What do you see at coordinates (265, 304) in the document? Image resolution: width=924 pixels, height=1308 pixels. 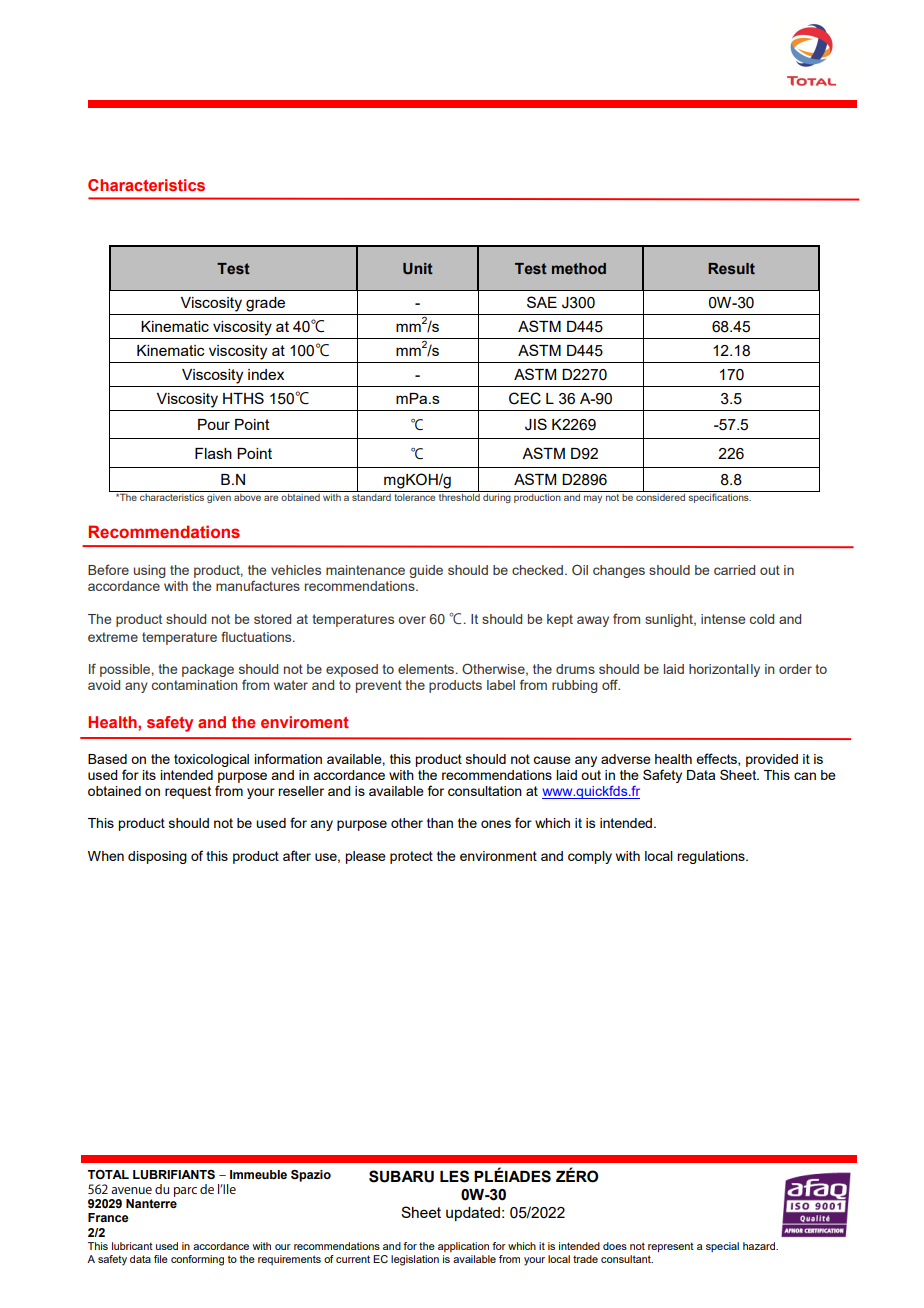 I see `grade` at bounding box center [265, 304].
